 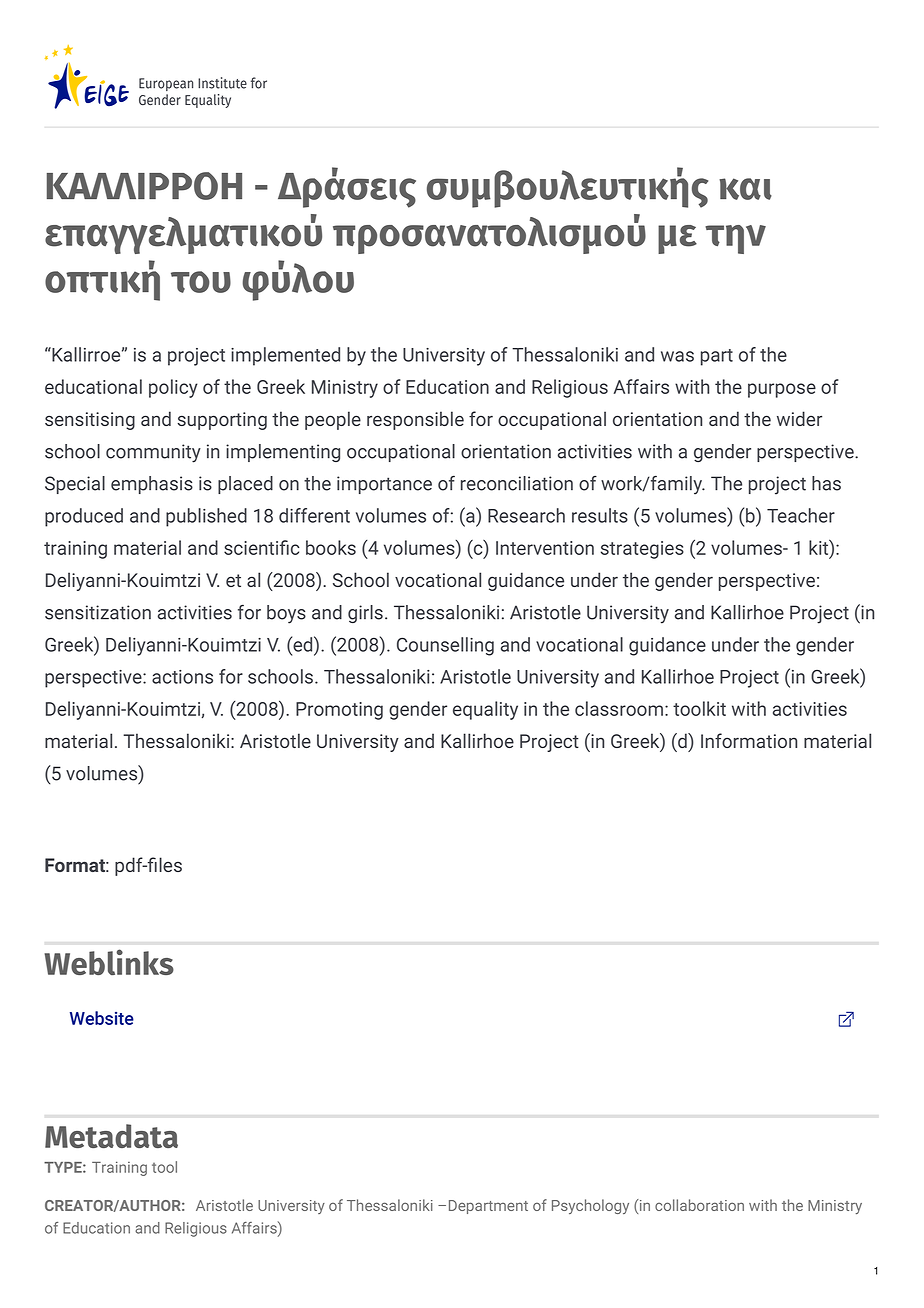 What do you see at coordinates (445, 646) in the screenshot?
I see `Counselling` at bounding box center [445, 646].
